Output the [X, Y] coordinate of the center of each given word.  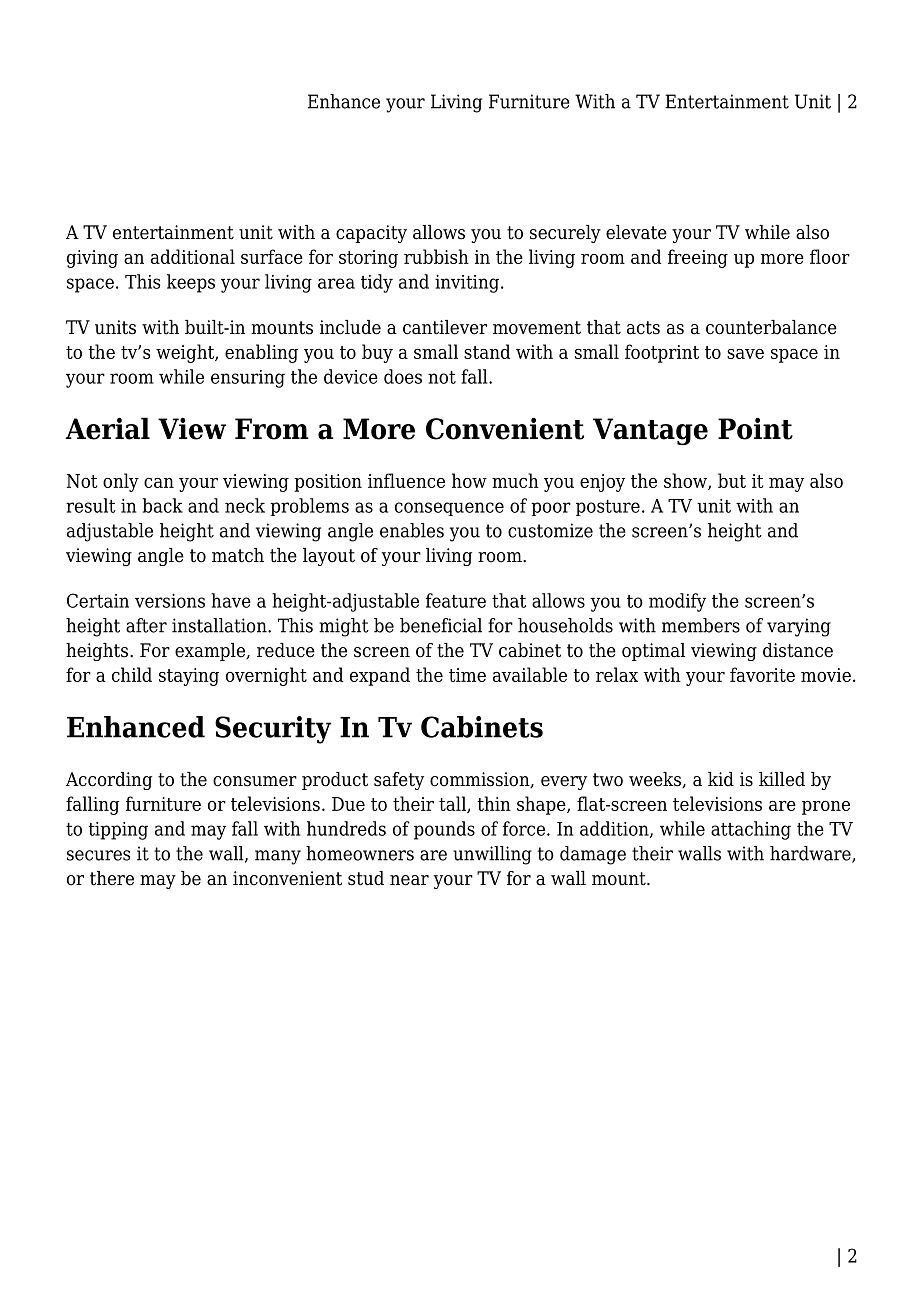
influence [406, 480]
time [467, 675]
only [121, 482]
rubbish [436, 256]
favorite [762, 674]
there [112, 878]
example [211, 652]
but [732, 480]
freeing [698, 258]
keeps [191, 283]
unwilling [492, 855]
